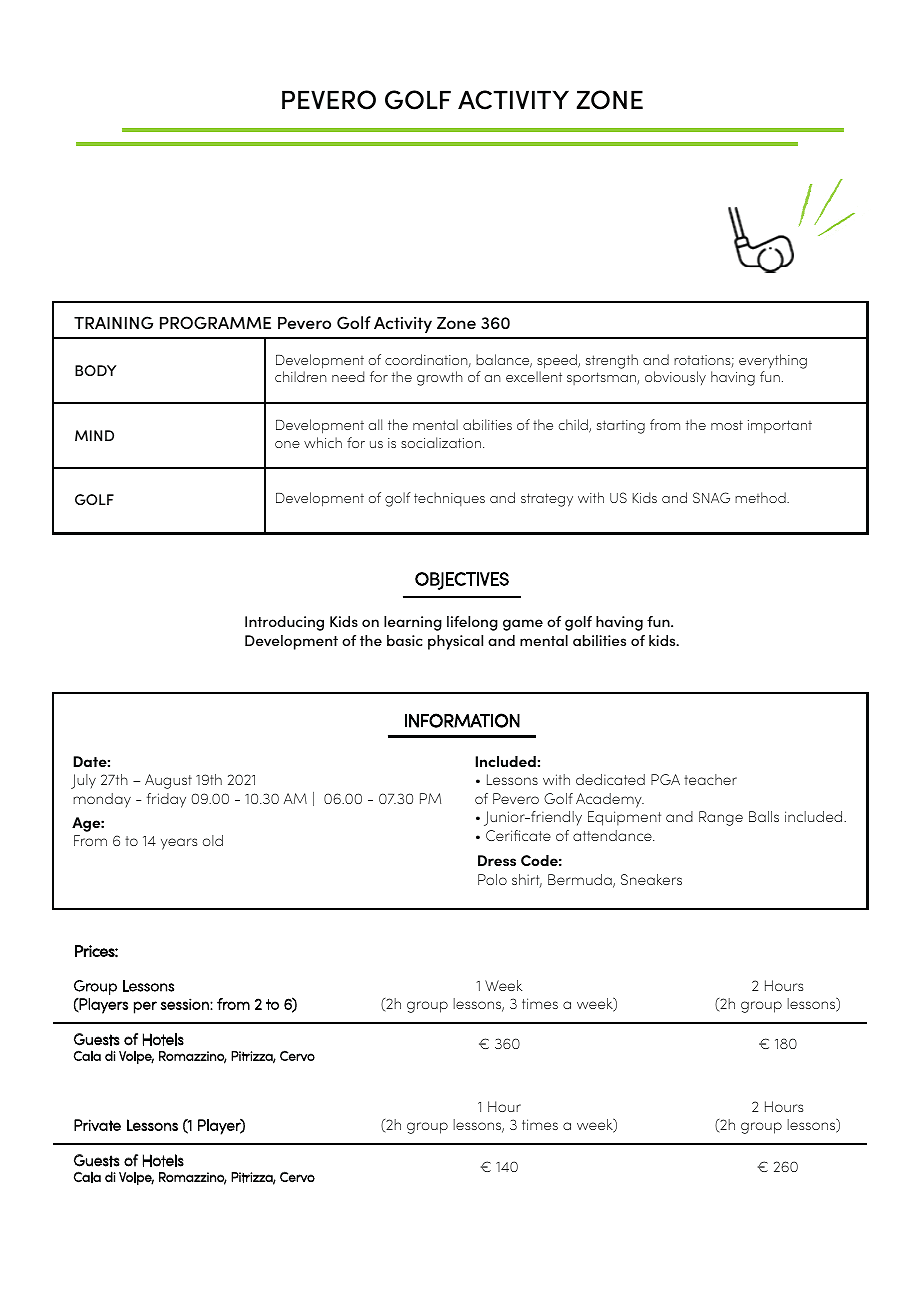 This screenshot has width=924, height=1311. Describe the element at coordinates (711, 497) in the screenshot. I see `SNAG` at that location.
